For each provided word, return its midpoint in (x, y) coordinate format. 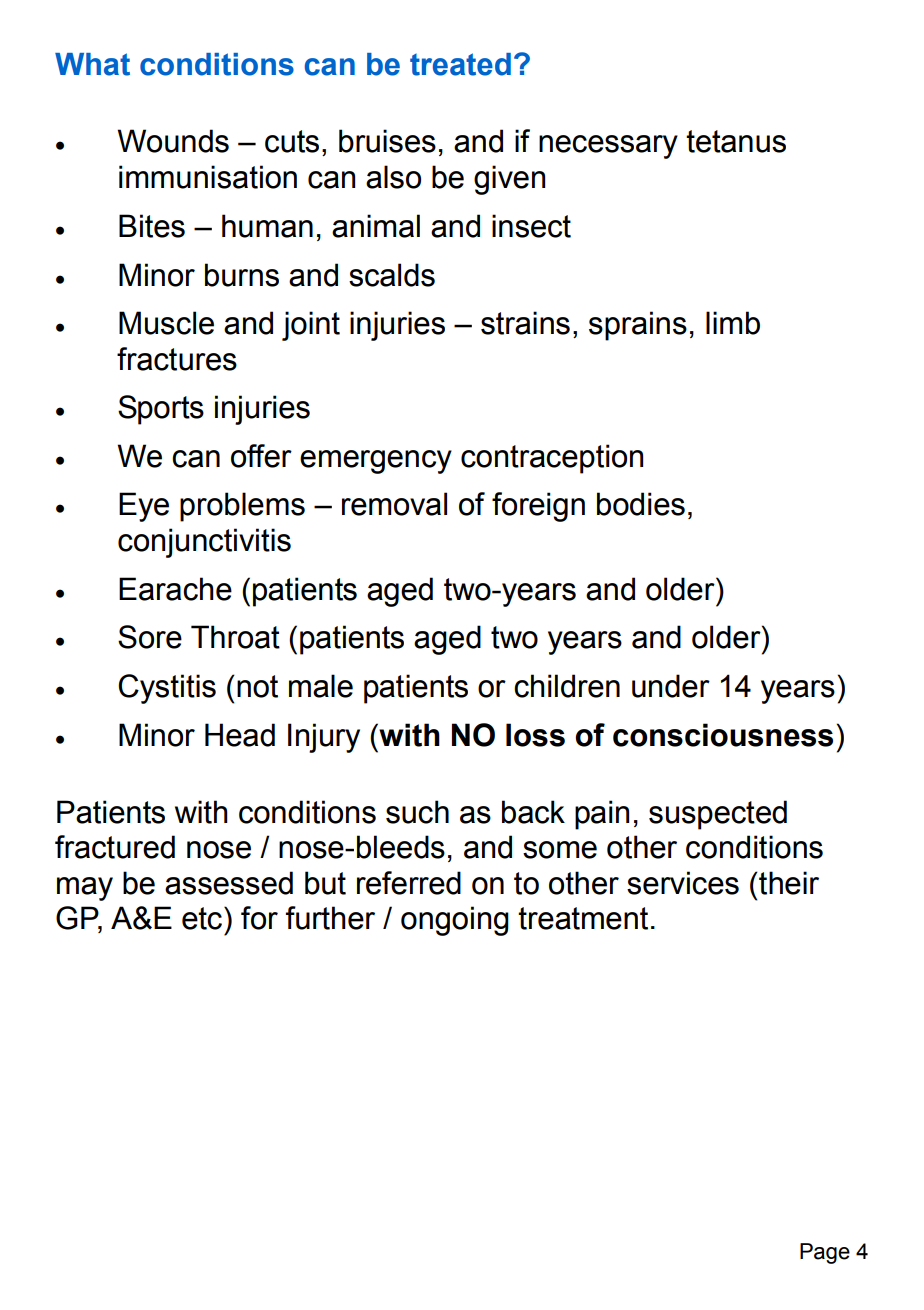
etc (203, 918)
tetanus (736, 141)
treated (460, 64)
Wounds (173, 141)
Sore (150, 637)
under (671, 686)
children (567, 686)
